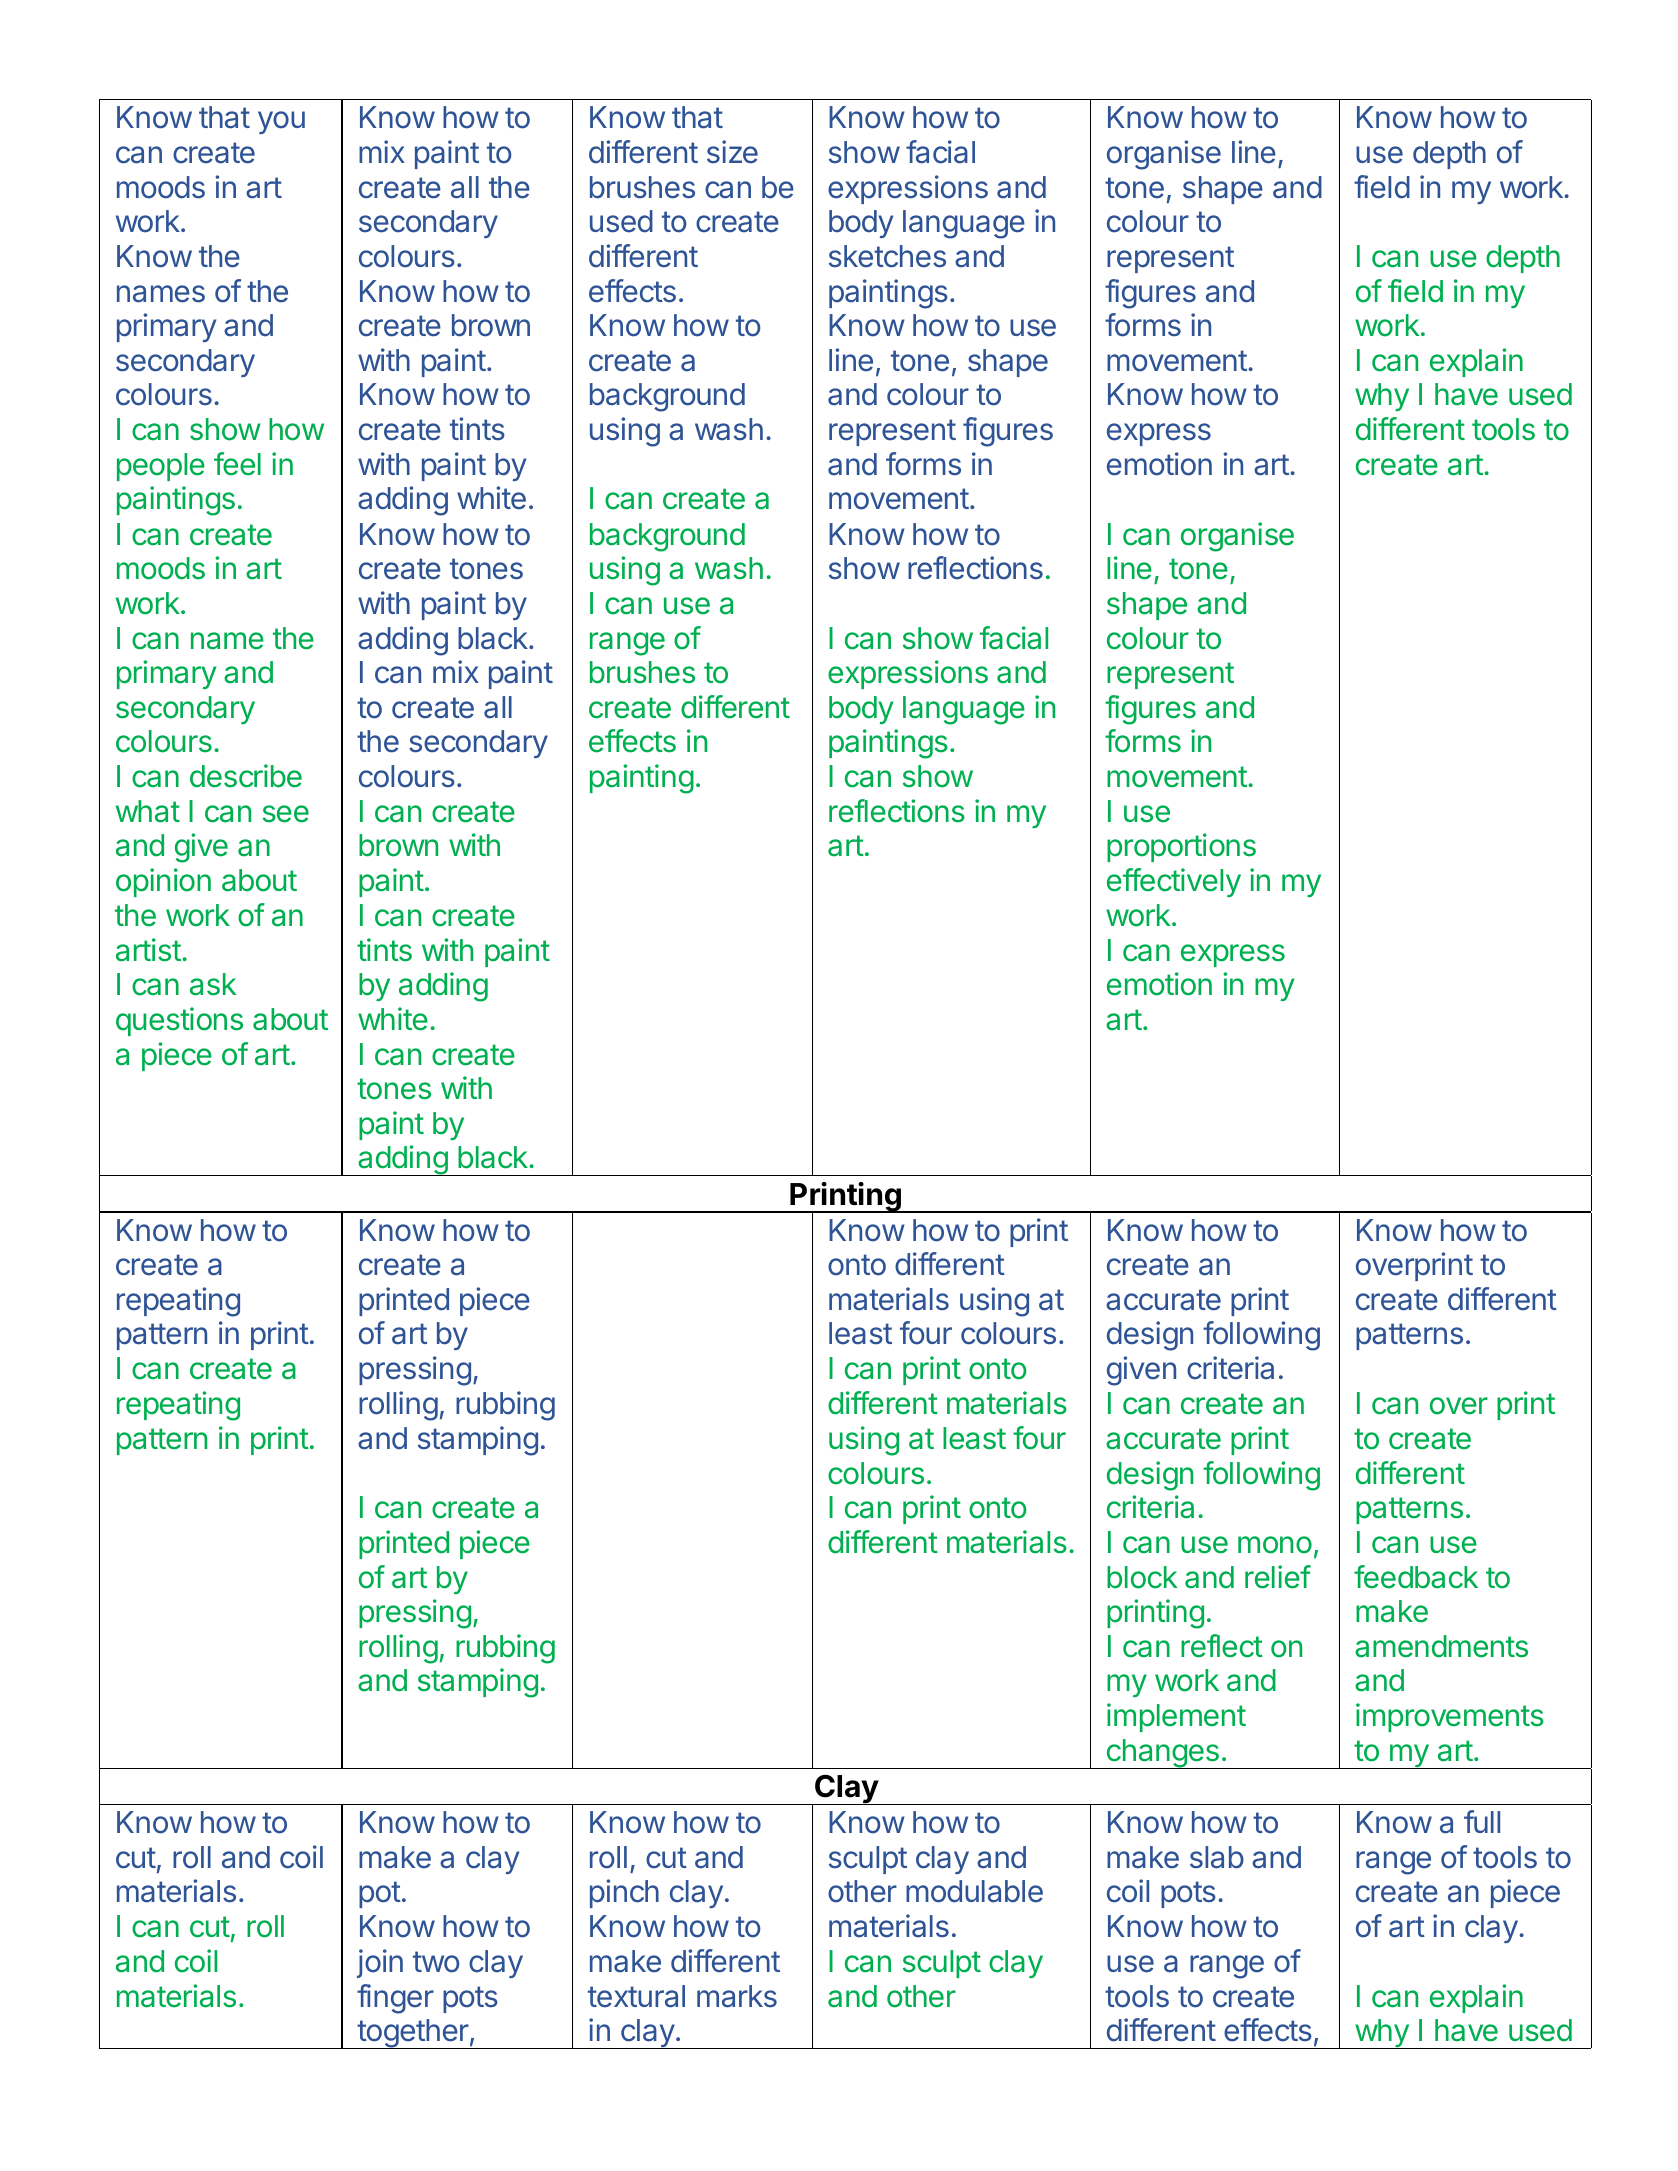 This document has width=1678, height=2171. I want to click on proportions, so click(1181, 847).
